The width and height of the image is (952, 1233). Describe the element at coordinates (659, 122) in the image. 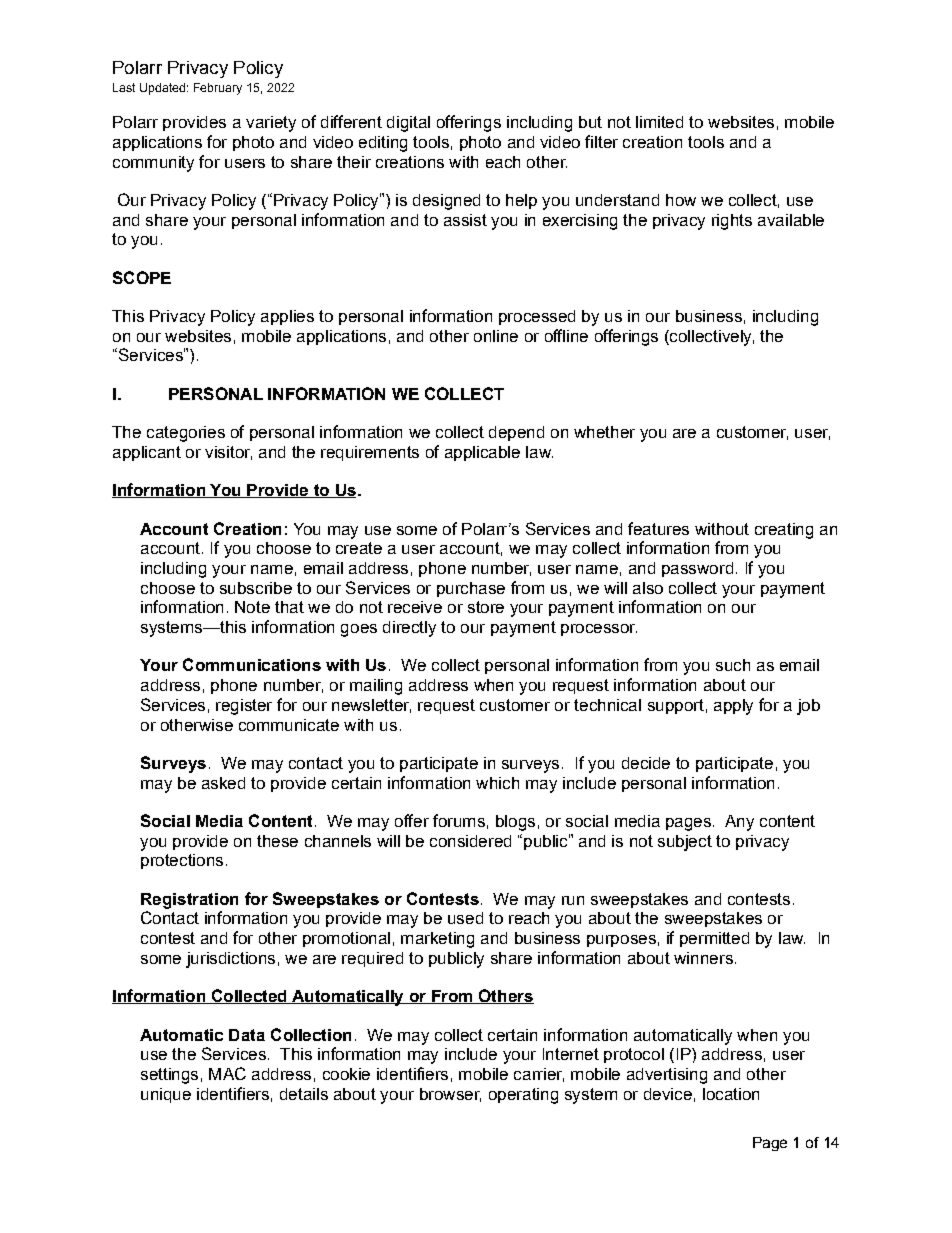

I see `limited` at that location.
